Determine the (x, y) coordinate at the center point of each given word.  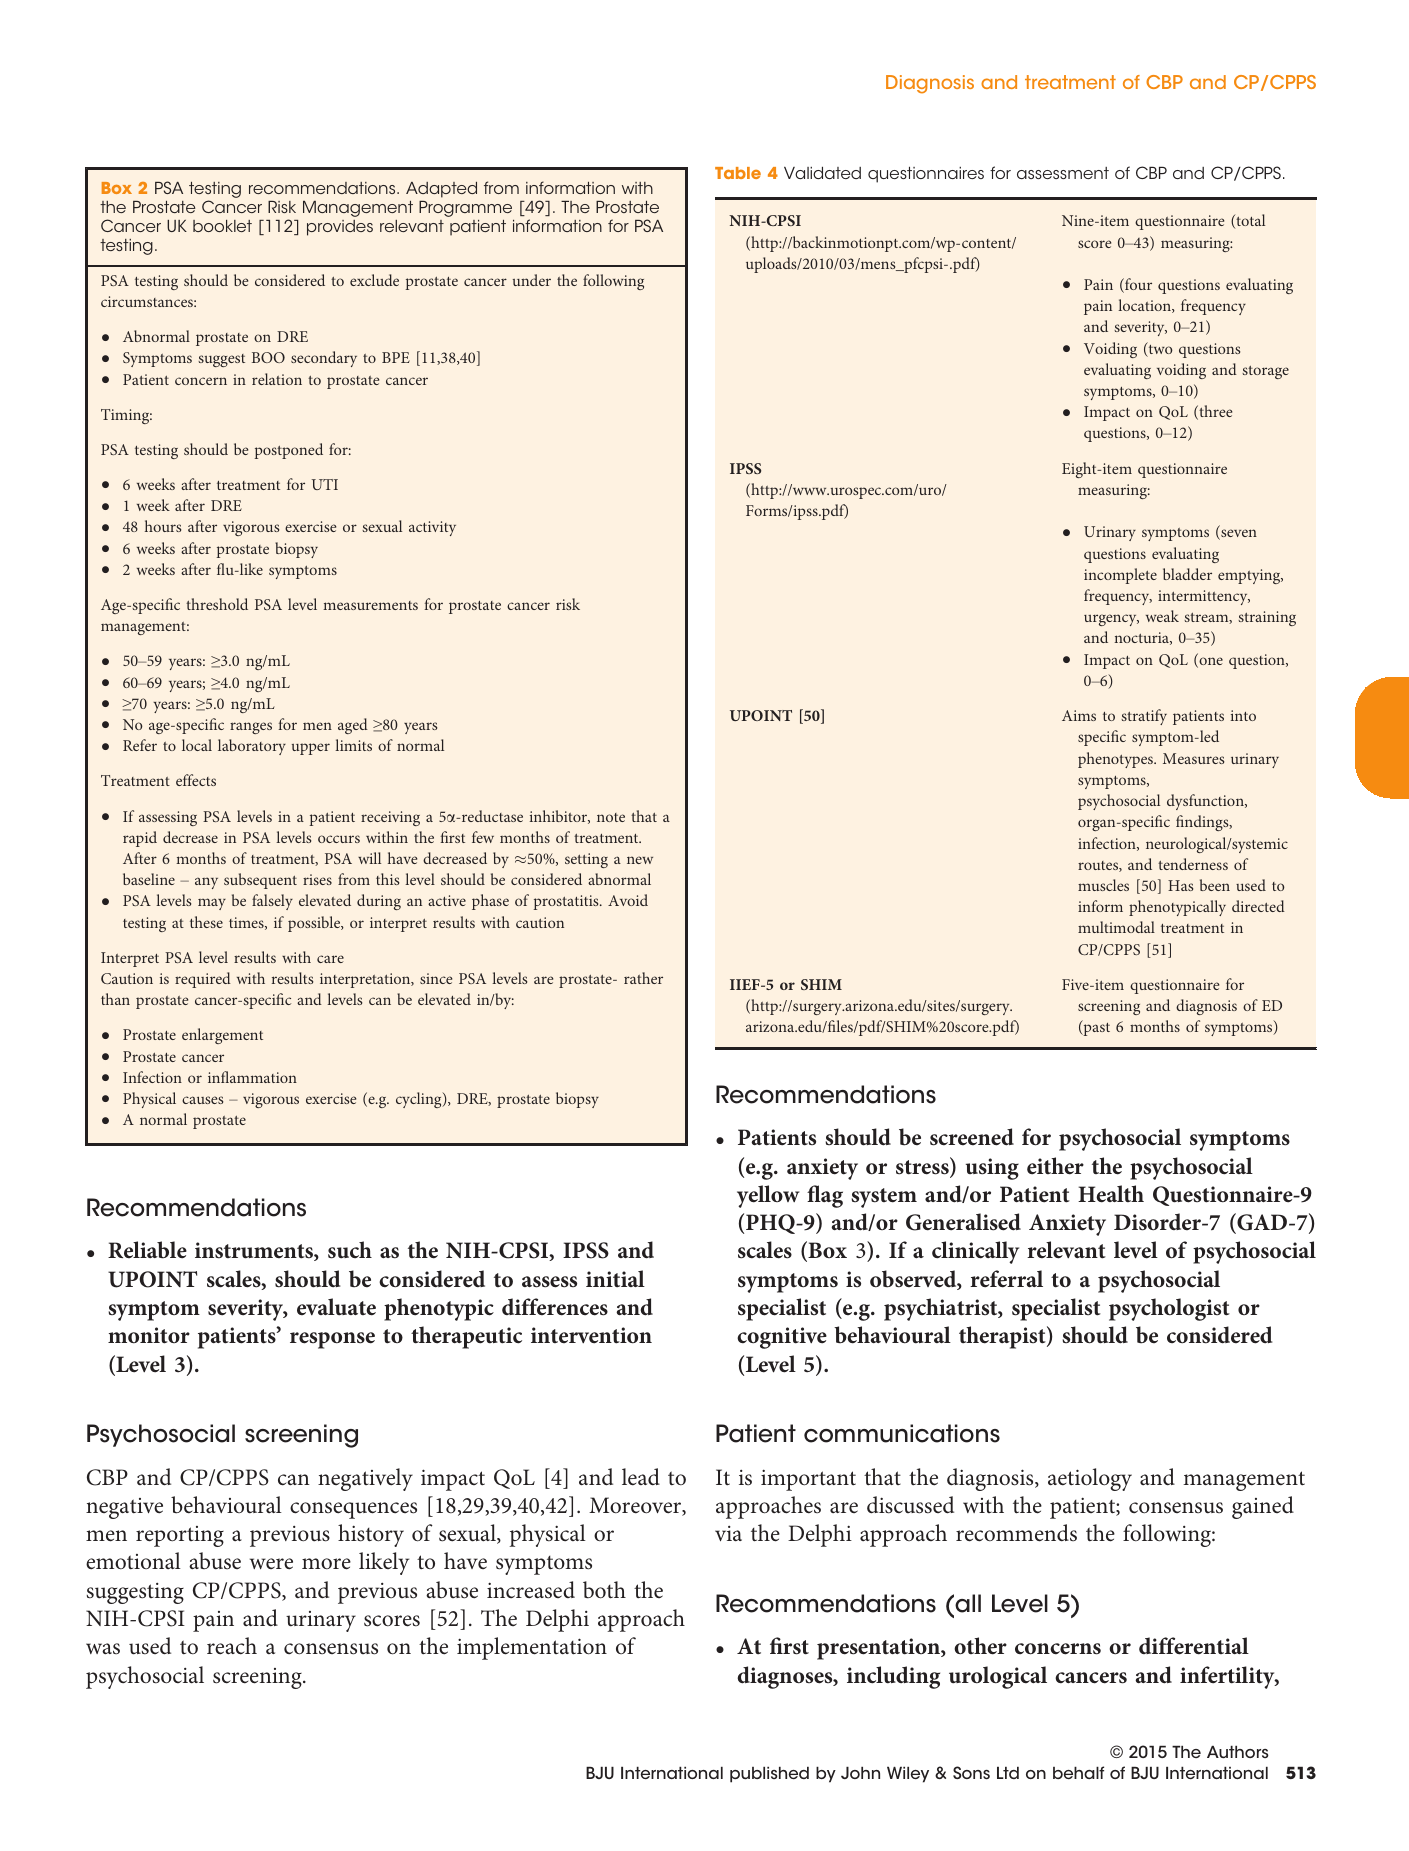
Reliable (147, 1250)
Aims (1079, 715)
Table (738, 173)
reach (232, 1646)
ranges (251, 728)
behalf (1078, 1772)
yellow (768, 1196)
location (1145, 306)
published (769, 1775)
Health (1111, 1194)
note (611, 817)
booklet (222, 226)
